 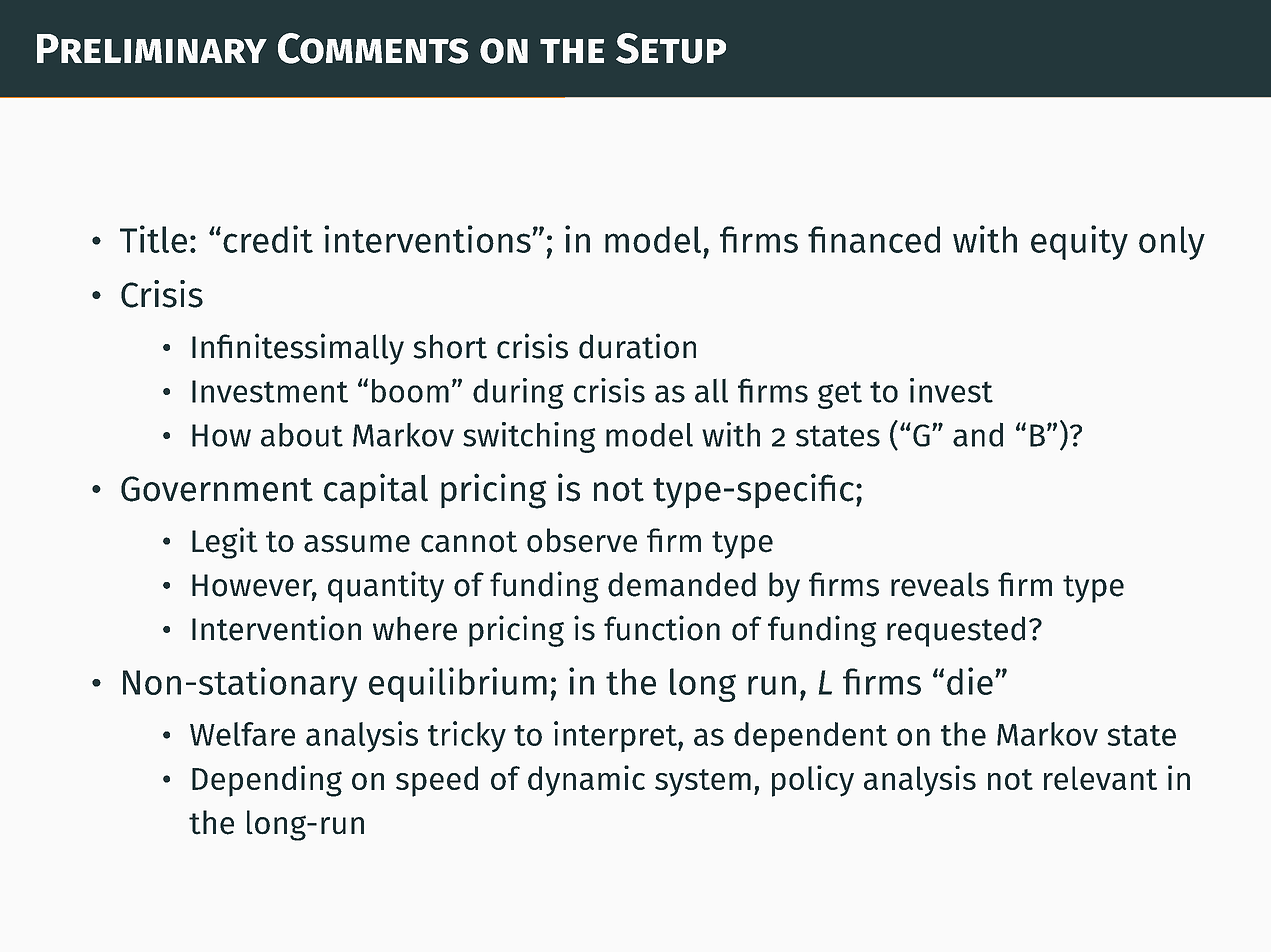 What do you see at coordinates (582, 540) in the image?
I see `observe` at bounding box center [582, 540].
